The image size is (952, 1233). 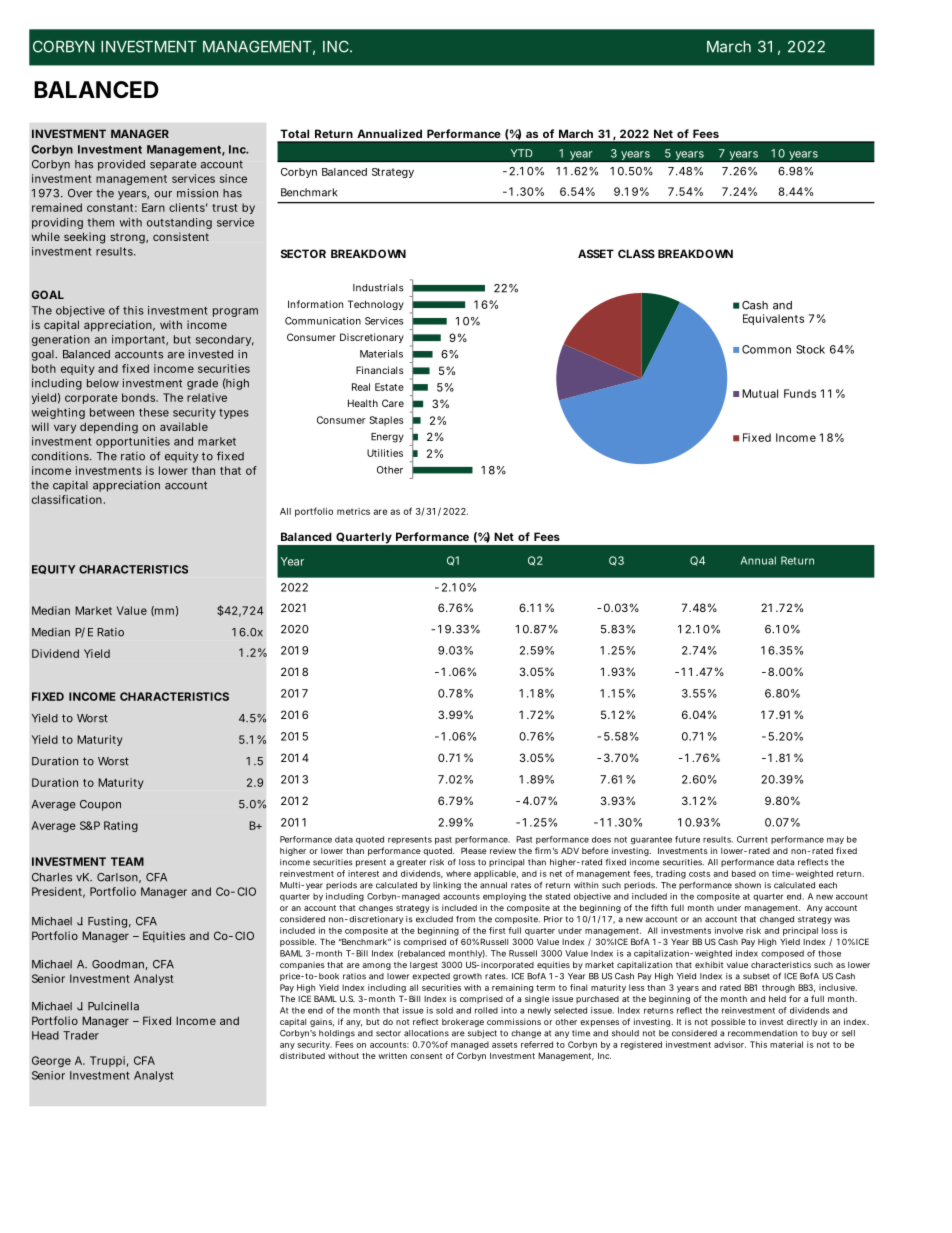 What do you see at coordinates (127, 861) in the document?
I see `TEAM` at bounding box center [127, 861].
